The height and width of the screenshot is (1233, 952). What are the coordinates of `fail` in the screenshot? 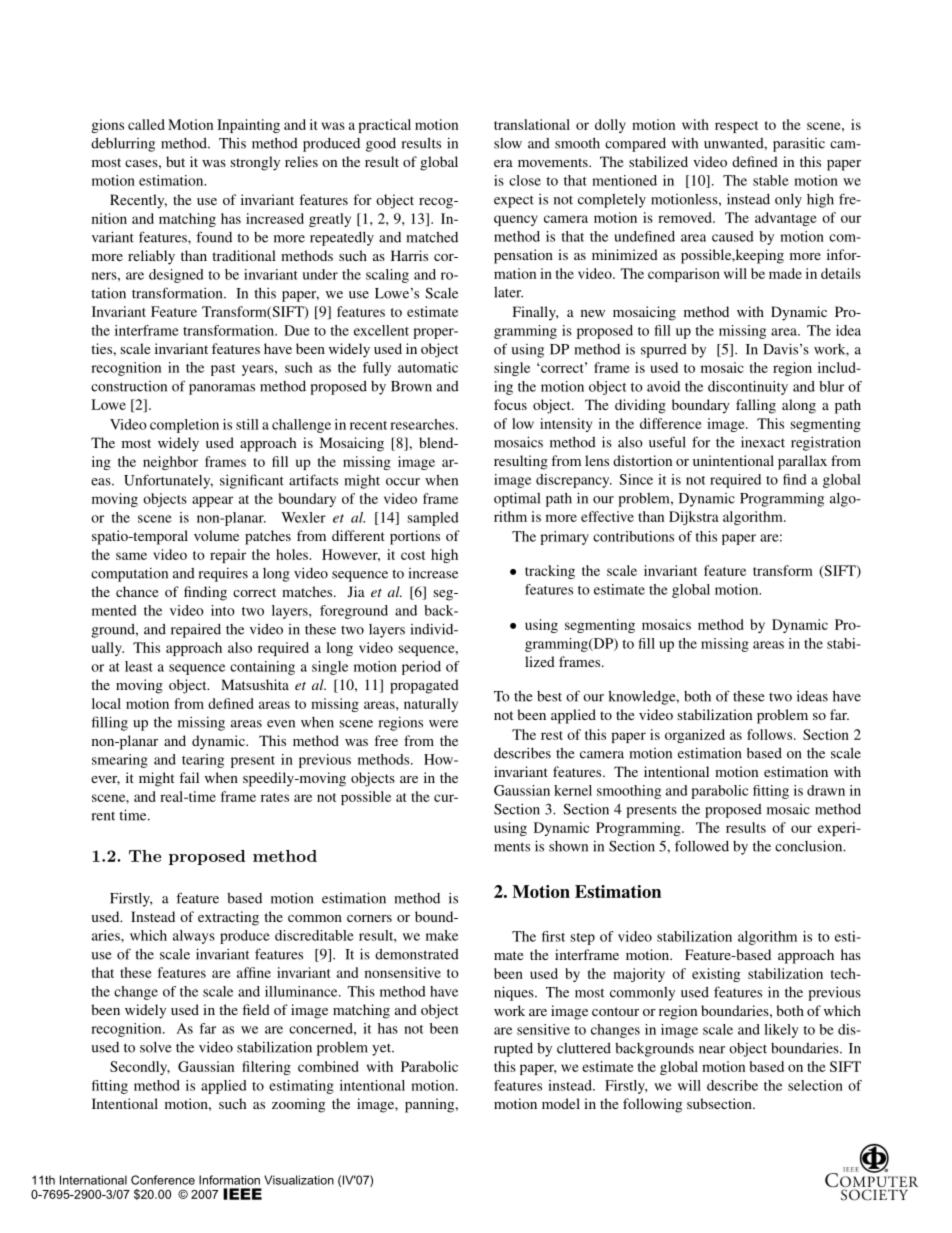 It's located at (189, 777).
